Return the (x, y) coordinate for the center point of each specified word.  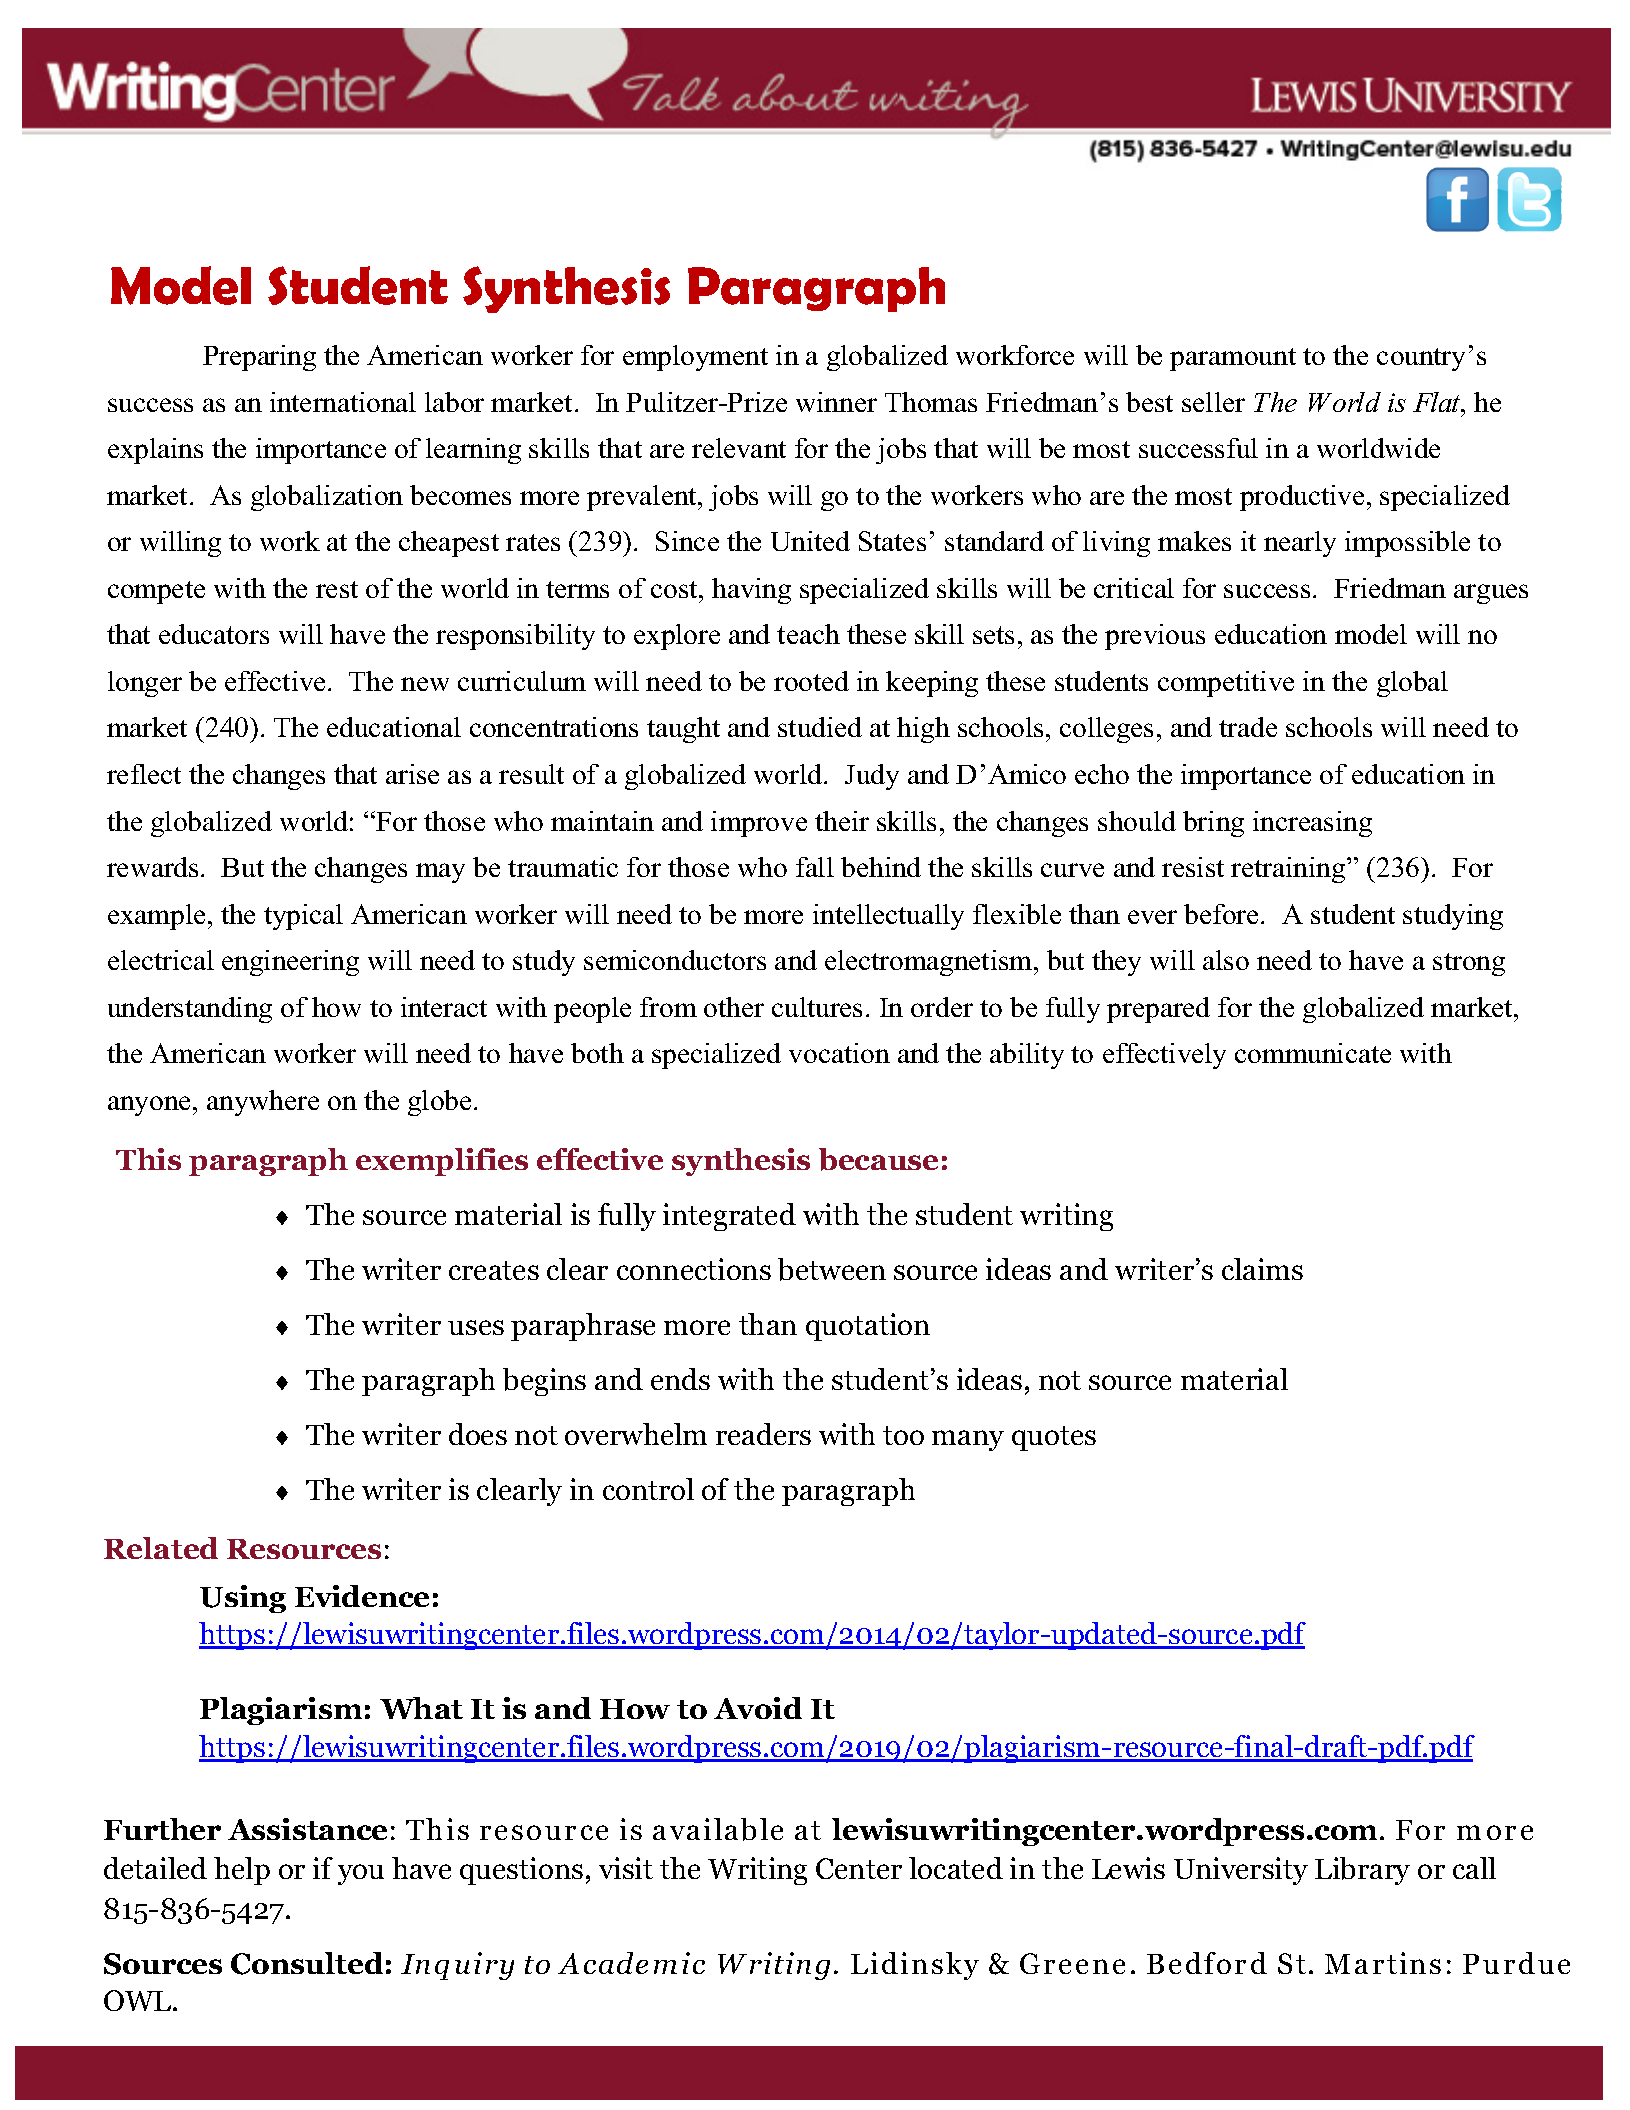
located (956, 1868)
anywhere (263, 1103)
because (878, 1159)
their (842, 821)
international (343, 402)
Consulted (307, 1963)
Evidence (362, 1596)
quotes (1054, 1438)
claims (1262, 1269)
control (648, 1489)
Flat (1438, 402)
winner (836, 402)
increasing (1312, 824)
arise (412, 774)
